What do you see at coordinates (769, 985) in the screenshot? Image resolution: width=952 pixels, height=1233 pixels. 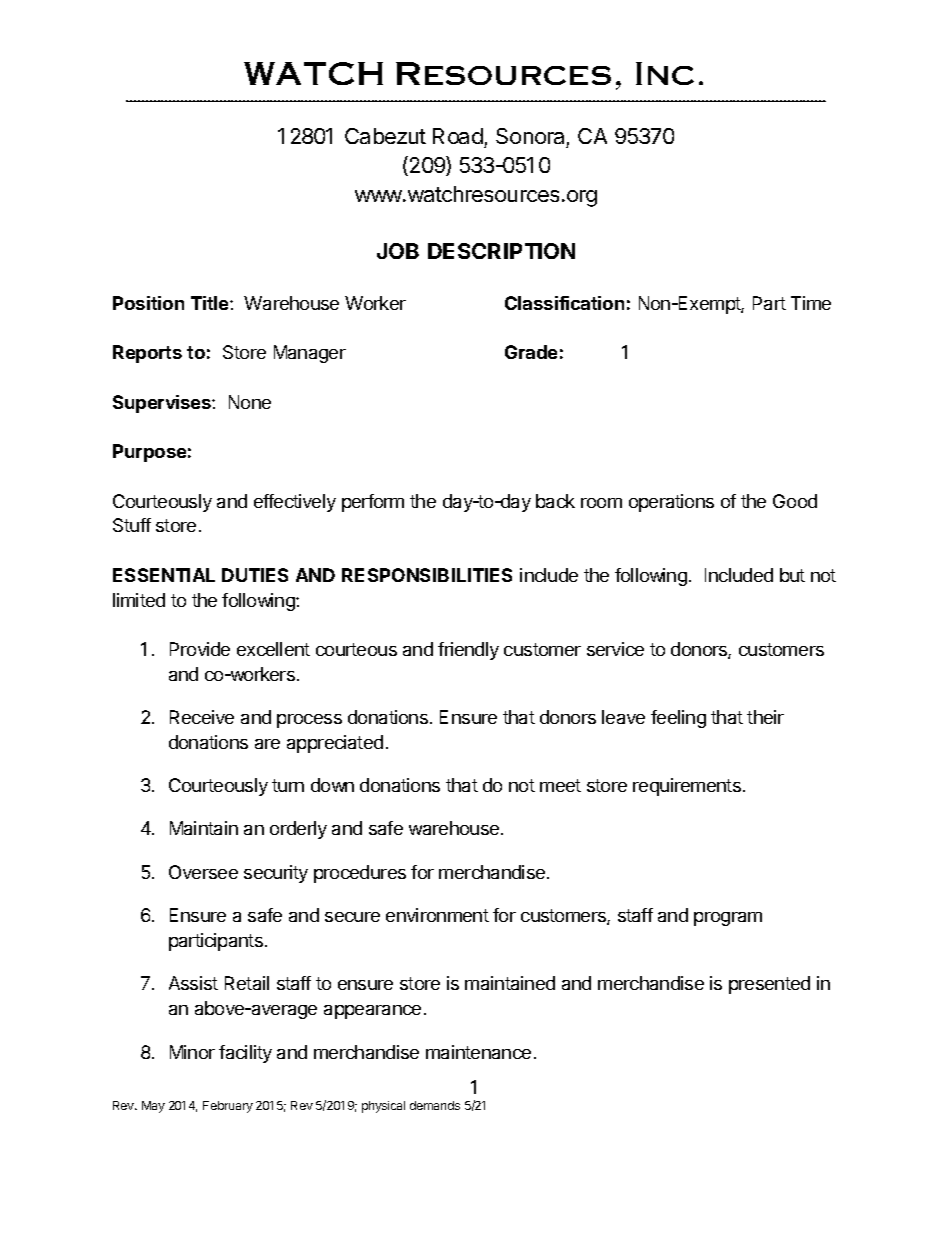 I see `presented` at bounding box center [769, 985].
